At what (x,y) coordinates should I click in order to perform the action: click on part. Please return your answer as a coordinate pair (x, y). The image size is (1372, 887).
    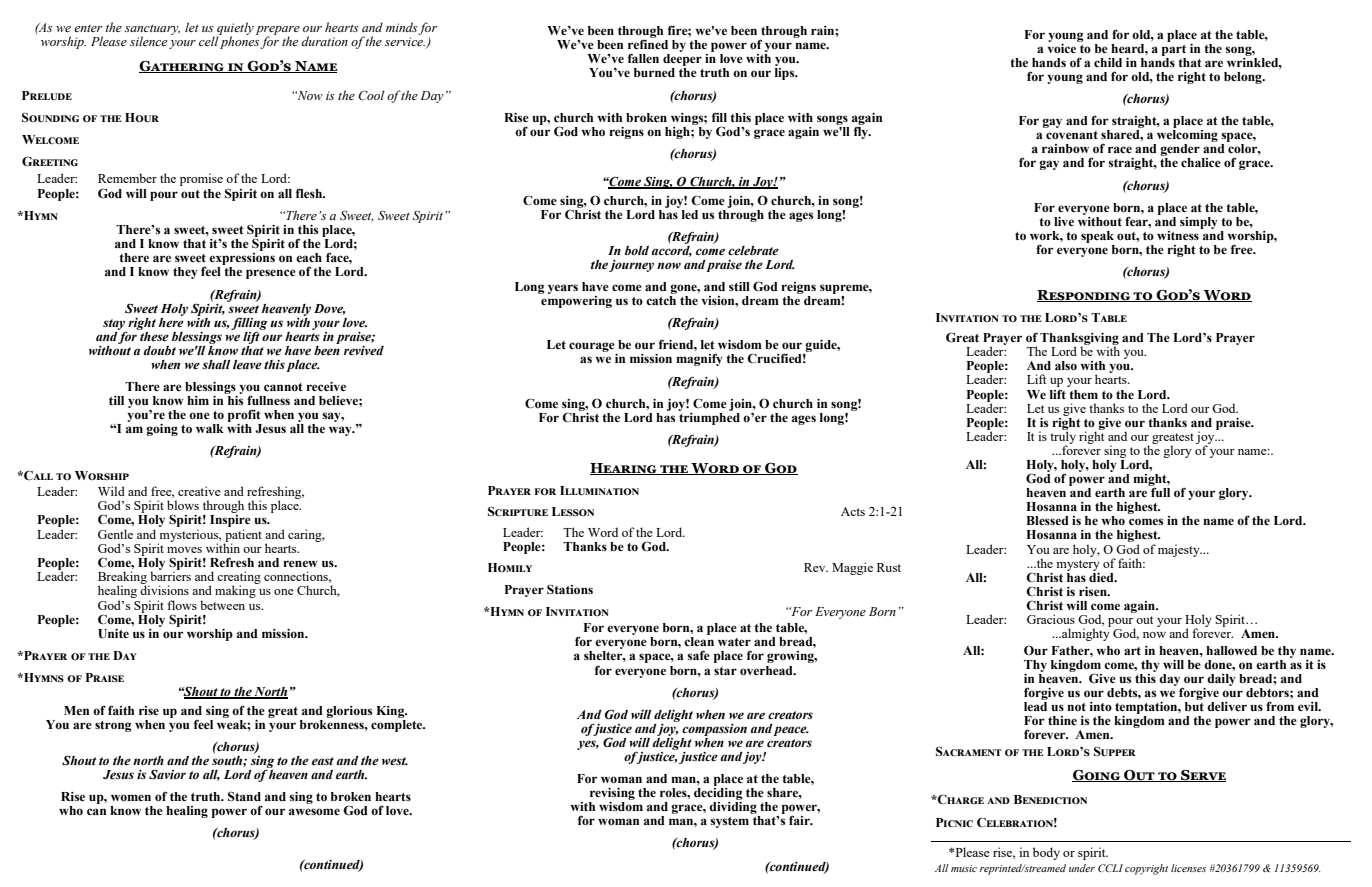
    Looking at the image, I should click on (1174, 50).
